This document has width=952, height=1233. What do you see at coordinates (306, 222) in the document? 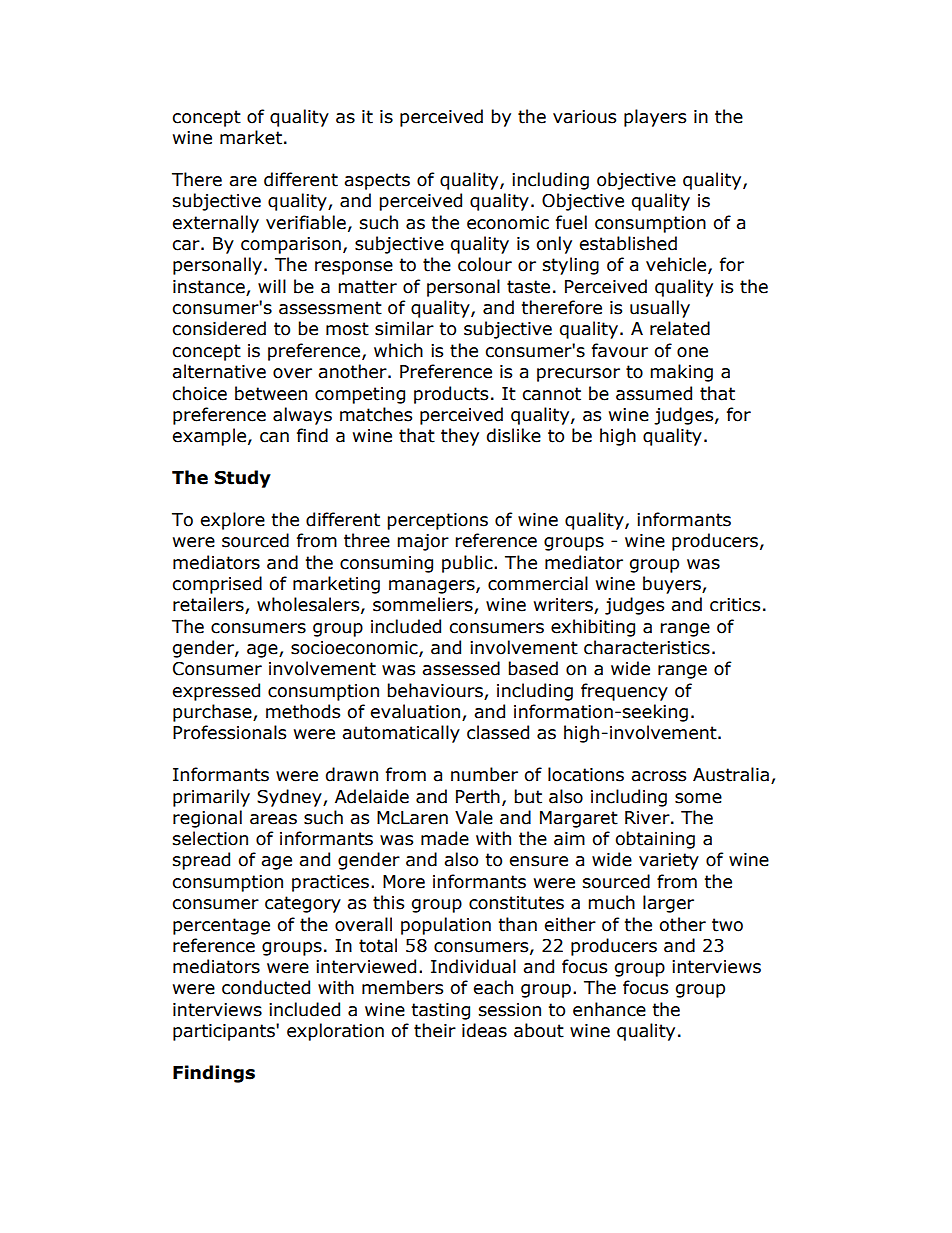
I see `verifiable` at bounding box center [306, 222].
